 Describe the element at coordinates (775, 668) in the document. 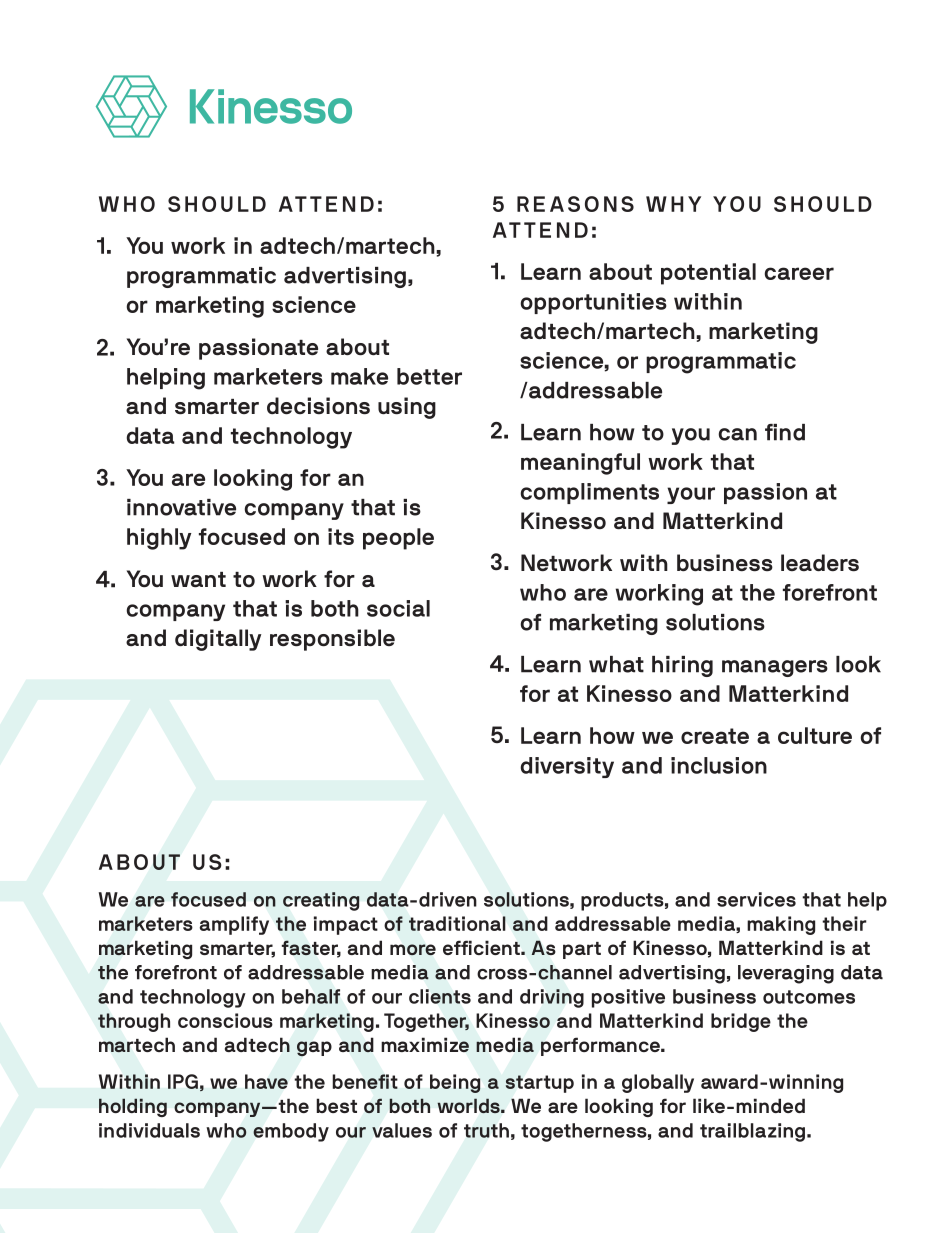

I see `managers` at that location.
